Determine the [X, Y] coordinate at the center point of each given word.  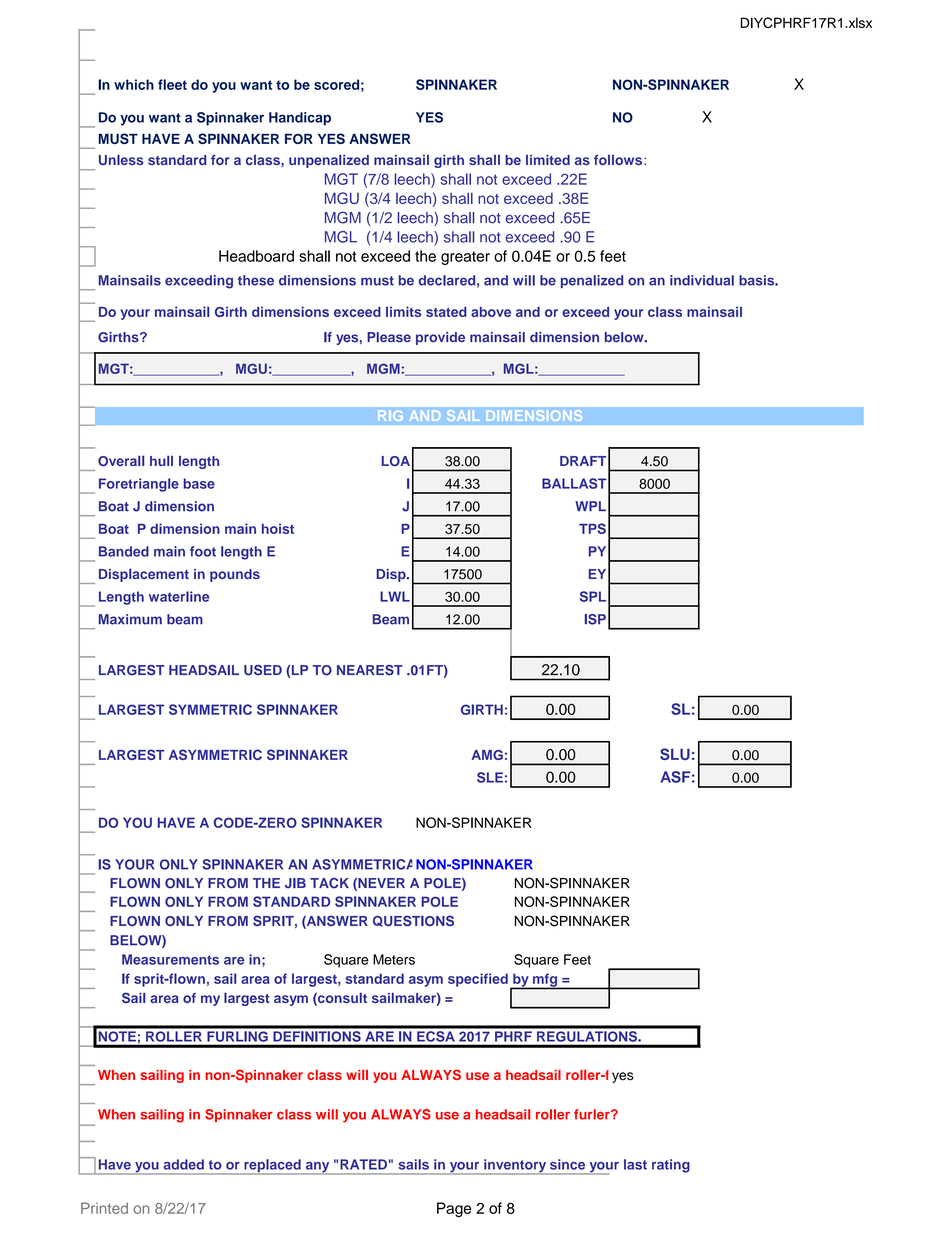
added [183, 1164]
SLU [675, 754]
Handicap [300, 119]
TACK [329, 883]
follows [619, 160]
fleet [172, 84]
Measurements [170, 959]
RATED [363, 1164]
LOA [396, 461]
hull [161, 460]
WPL [590, 506]
